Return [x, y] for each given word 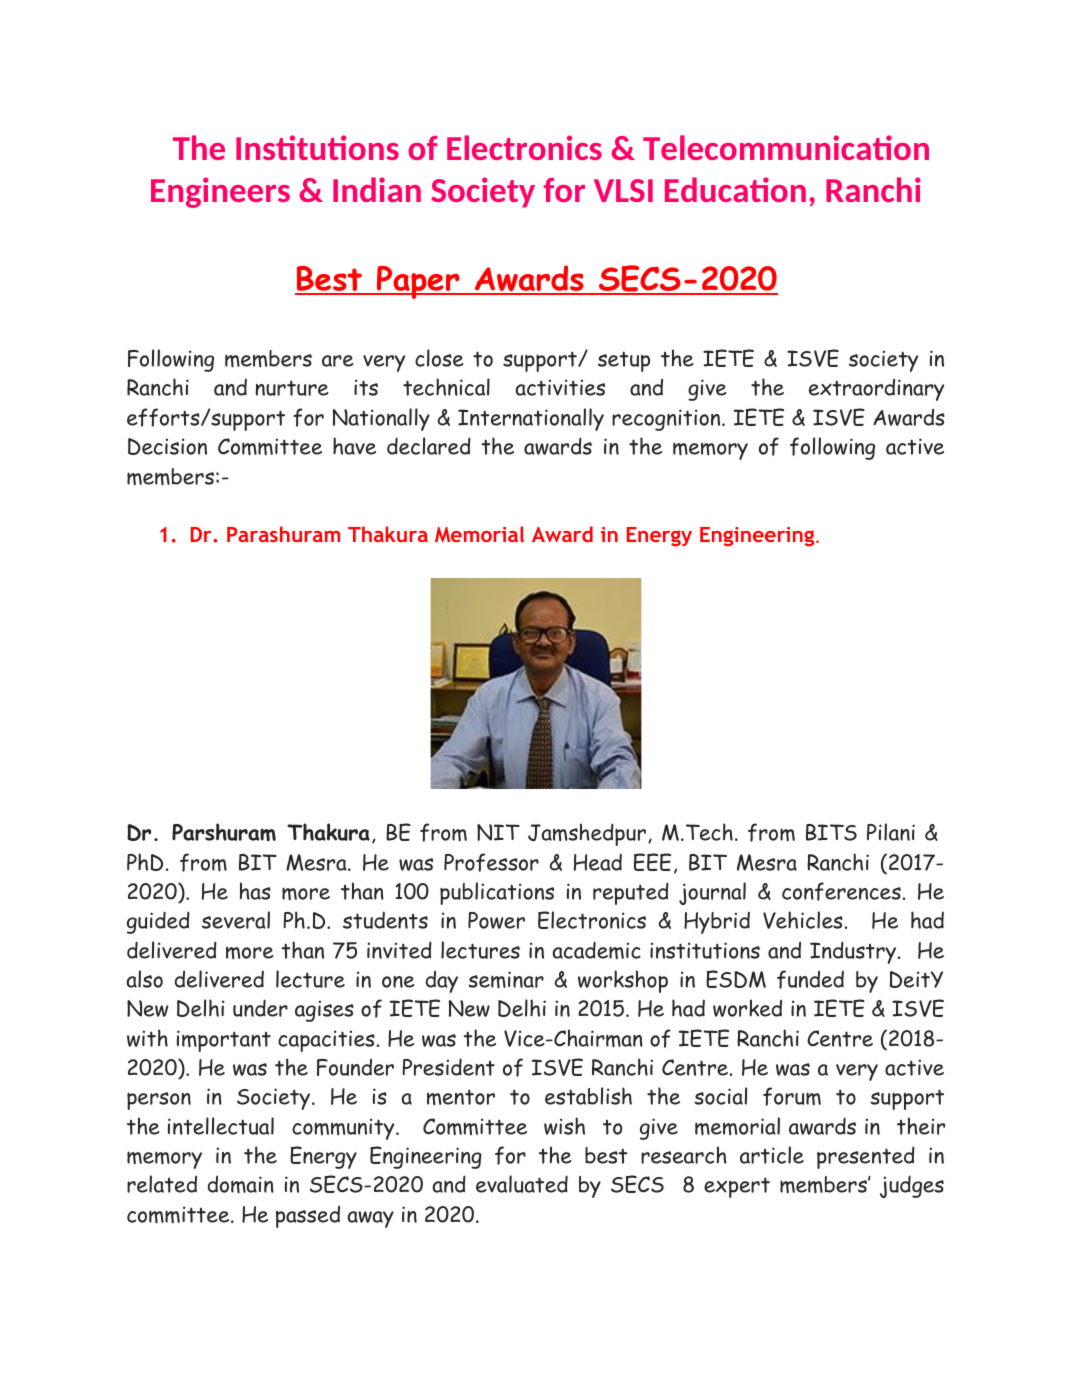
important [224, 1041]
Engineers [220, 192]
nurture [292, 388]
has [255, 891]
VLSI [623, 190]
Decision [167, 446]
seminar [506, 979]
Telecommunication [786, 147]
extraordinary [876, 390]
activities [560, 387]
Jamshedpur [587, 834]
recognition [667, 420]
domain [241, 1184]
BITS [831, 832]
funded [810, 979]
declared [429, 446]
